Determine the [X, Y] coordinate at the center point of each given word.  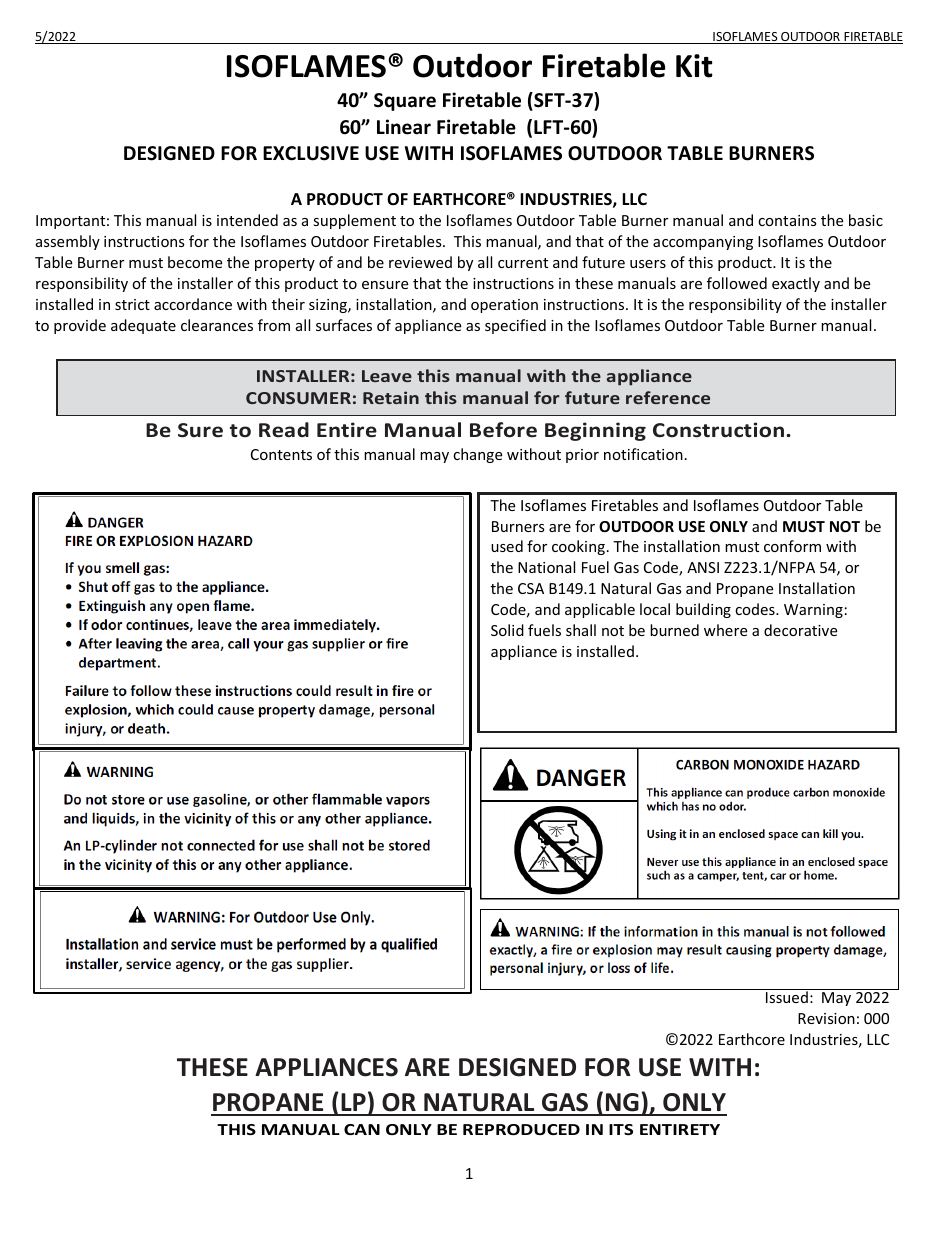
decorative [800, 630]
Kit [694, 66]
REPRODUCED [521, 1129]
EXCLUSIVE [311, 153]
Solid [507, 630]
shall [581, 630]
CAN [362, 1129]
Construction [720, 430]
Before [503, 430]
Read [284, 430]
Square [405, 102]
